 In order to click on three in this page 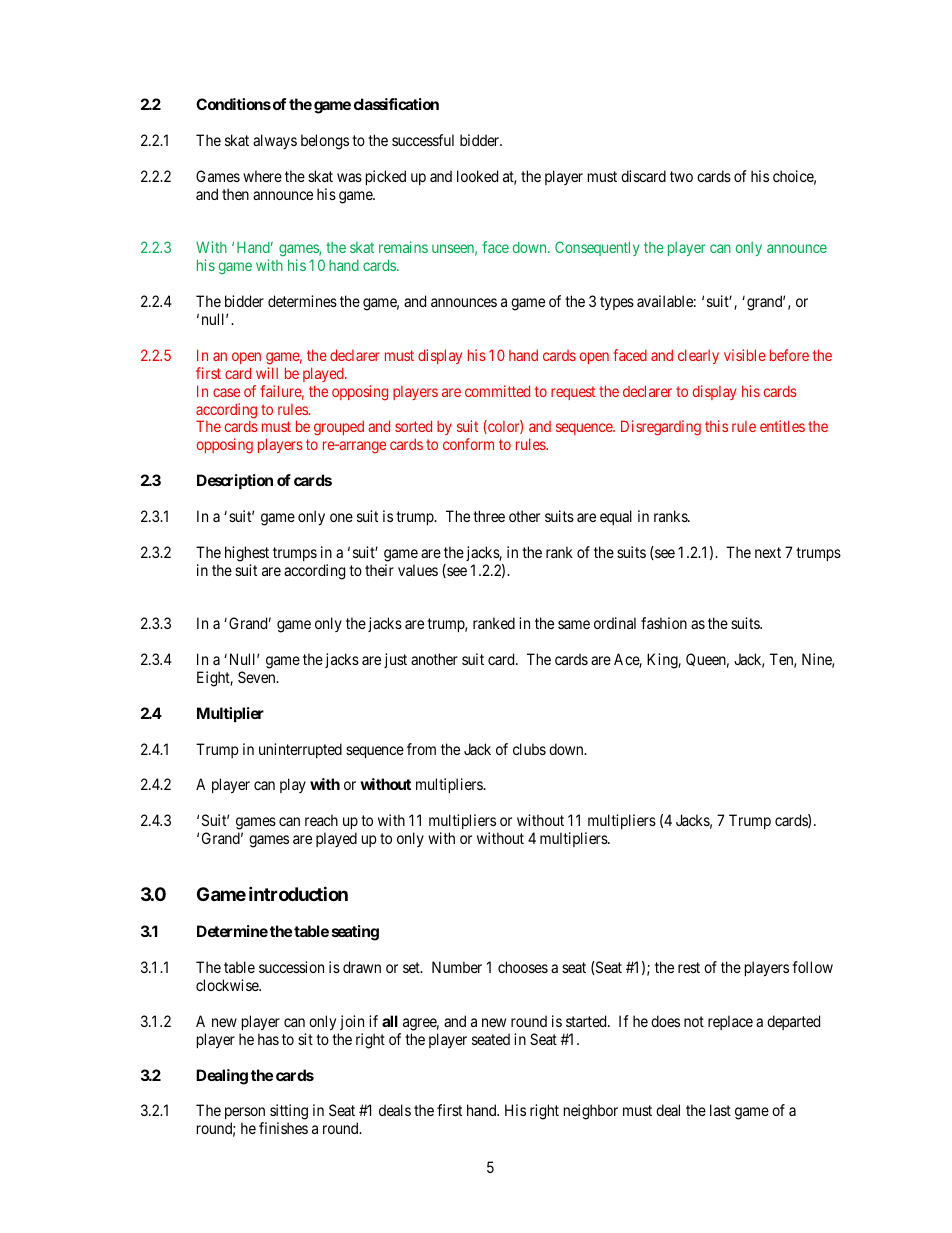, I will do `click(489, 516)`.
